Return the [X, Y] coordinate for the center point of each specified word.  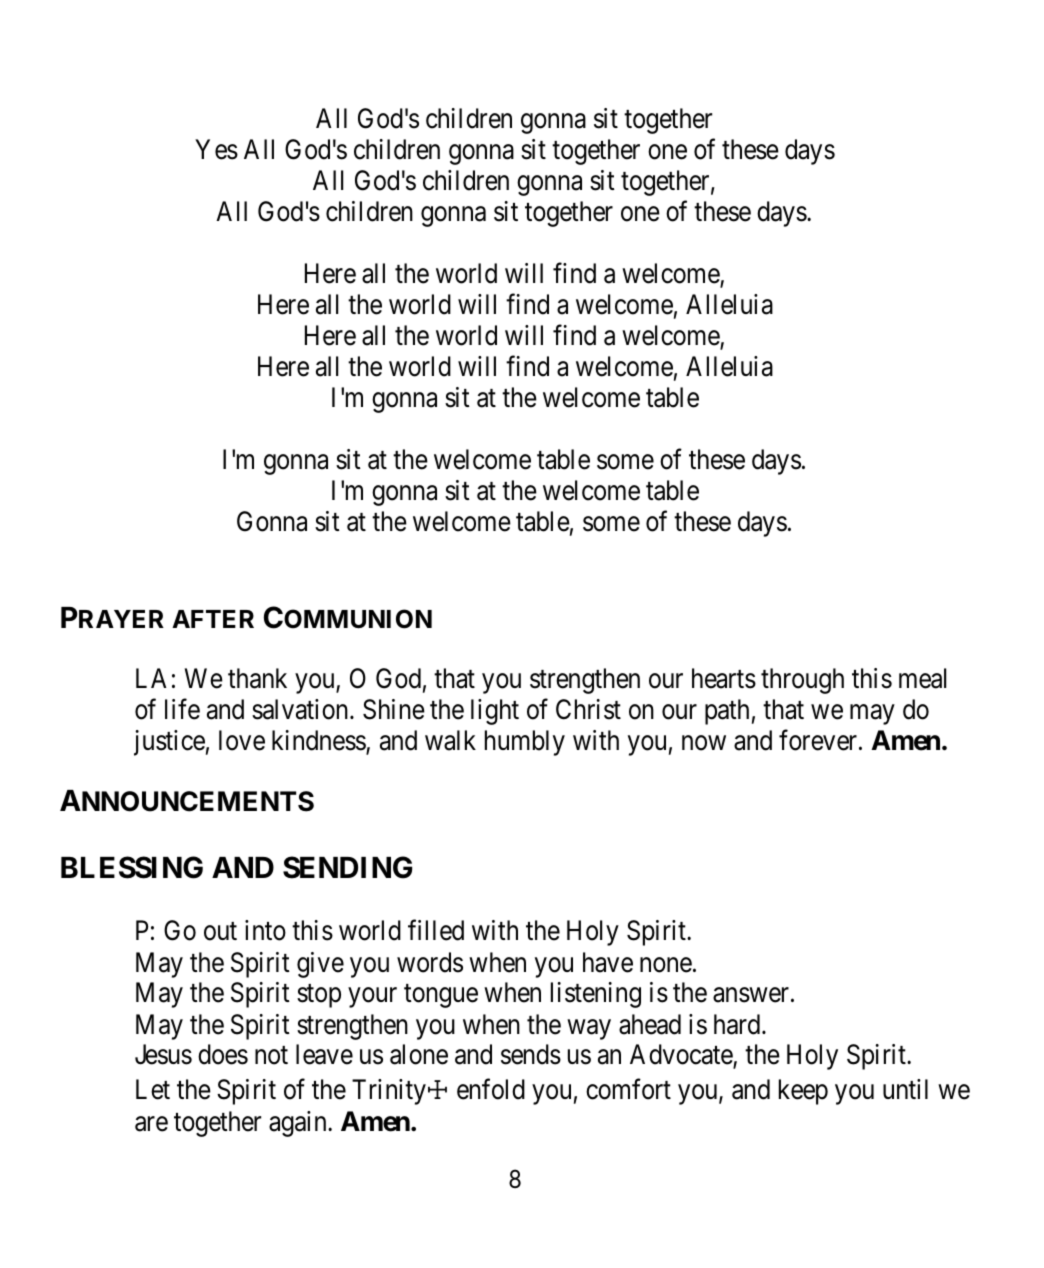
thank [257, 678]
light [495, 712]
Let [153, 1089]
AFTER [213, 619]
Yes [216, 149]
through [802, 681]
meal [922, 678]
